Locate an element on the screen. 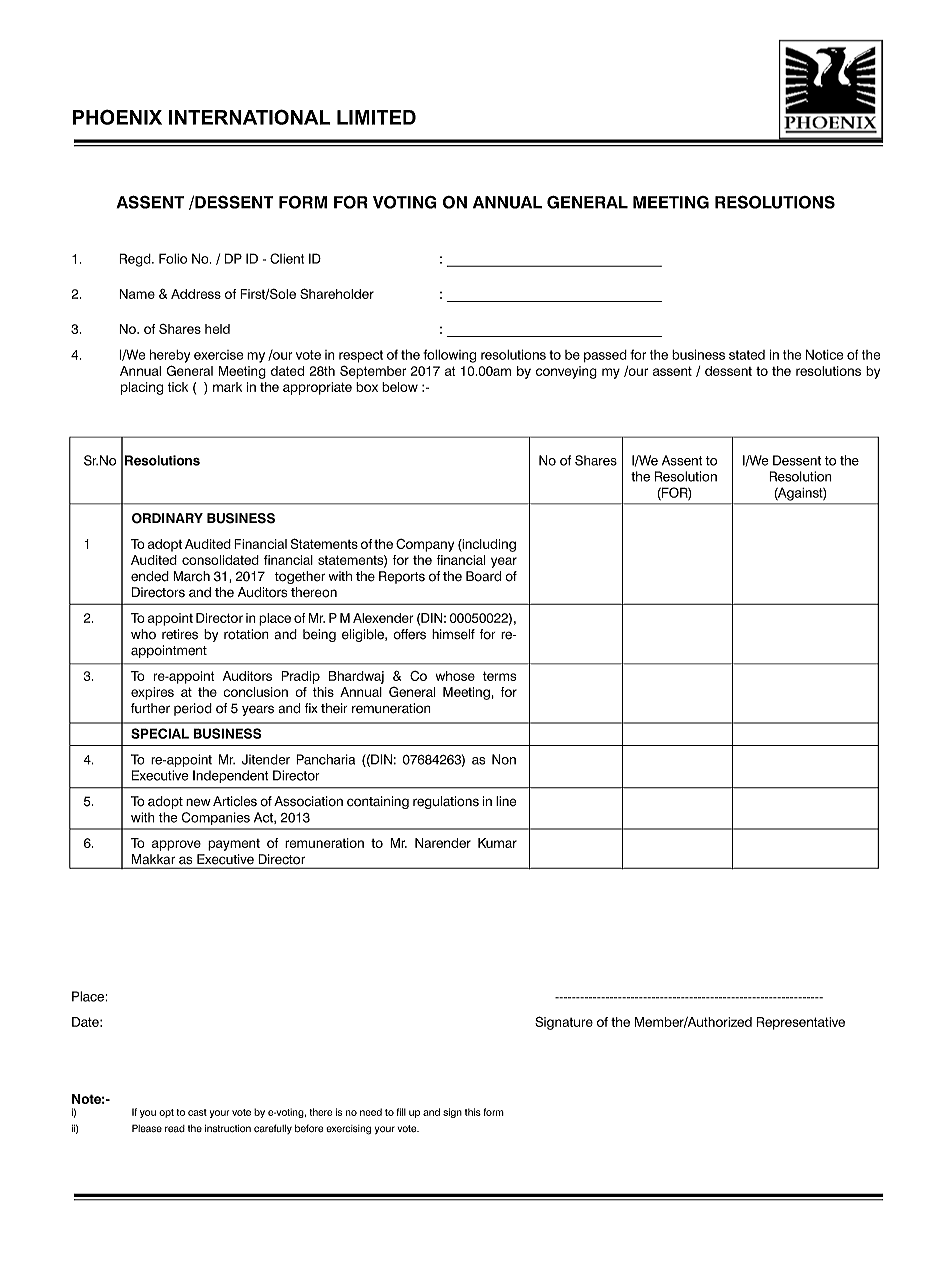  tick is located at coordinates (178, 387).
